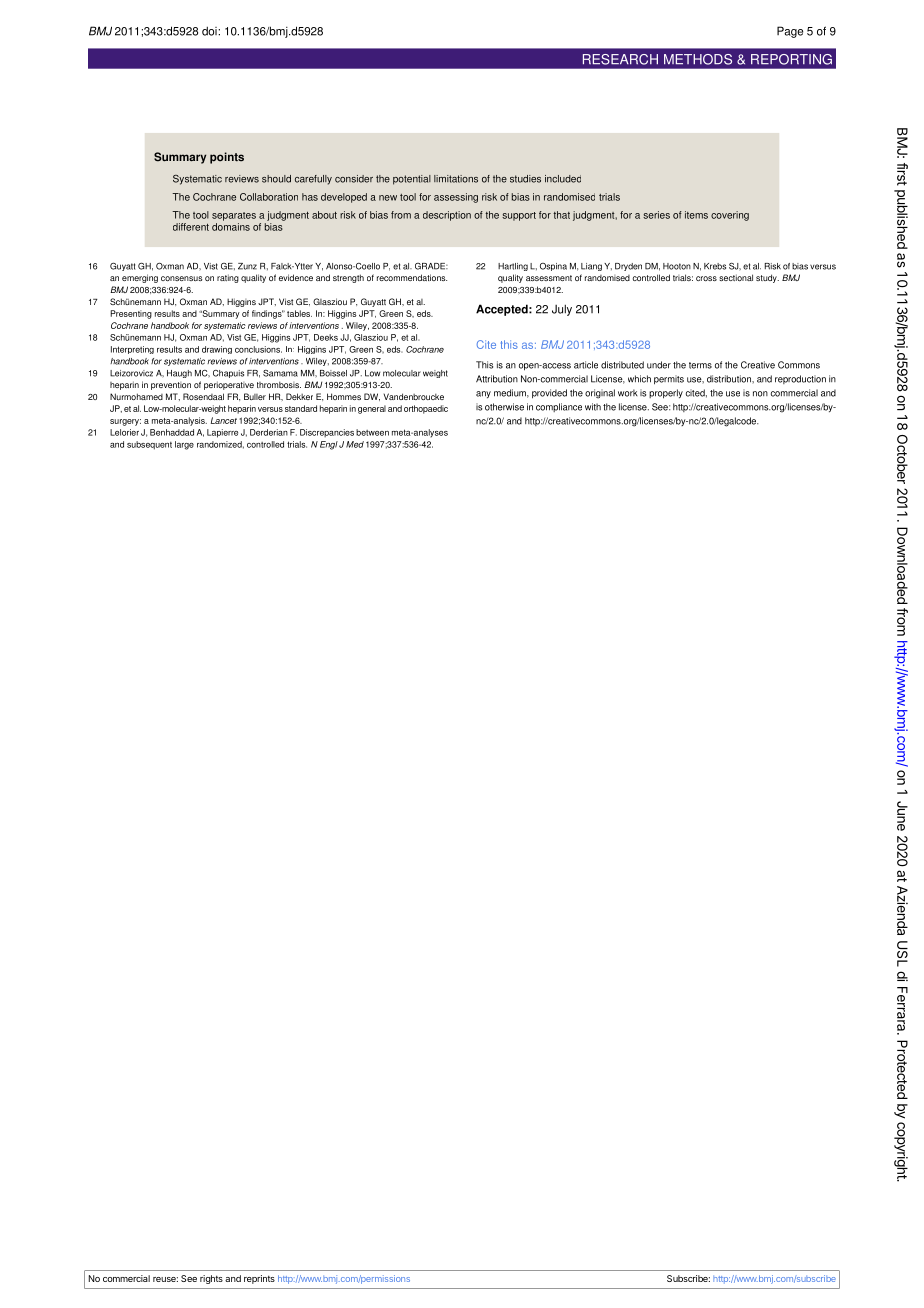 This page has height=1308, width=924. What do you see at coordinates (211, 1279) in the page?
I see `rights` at bounding box center [211, 1279].
